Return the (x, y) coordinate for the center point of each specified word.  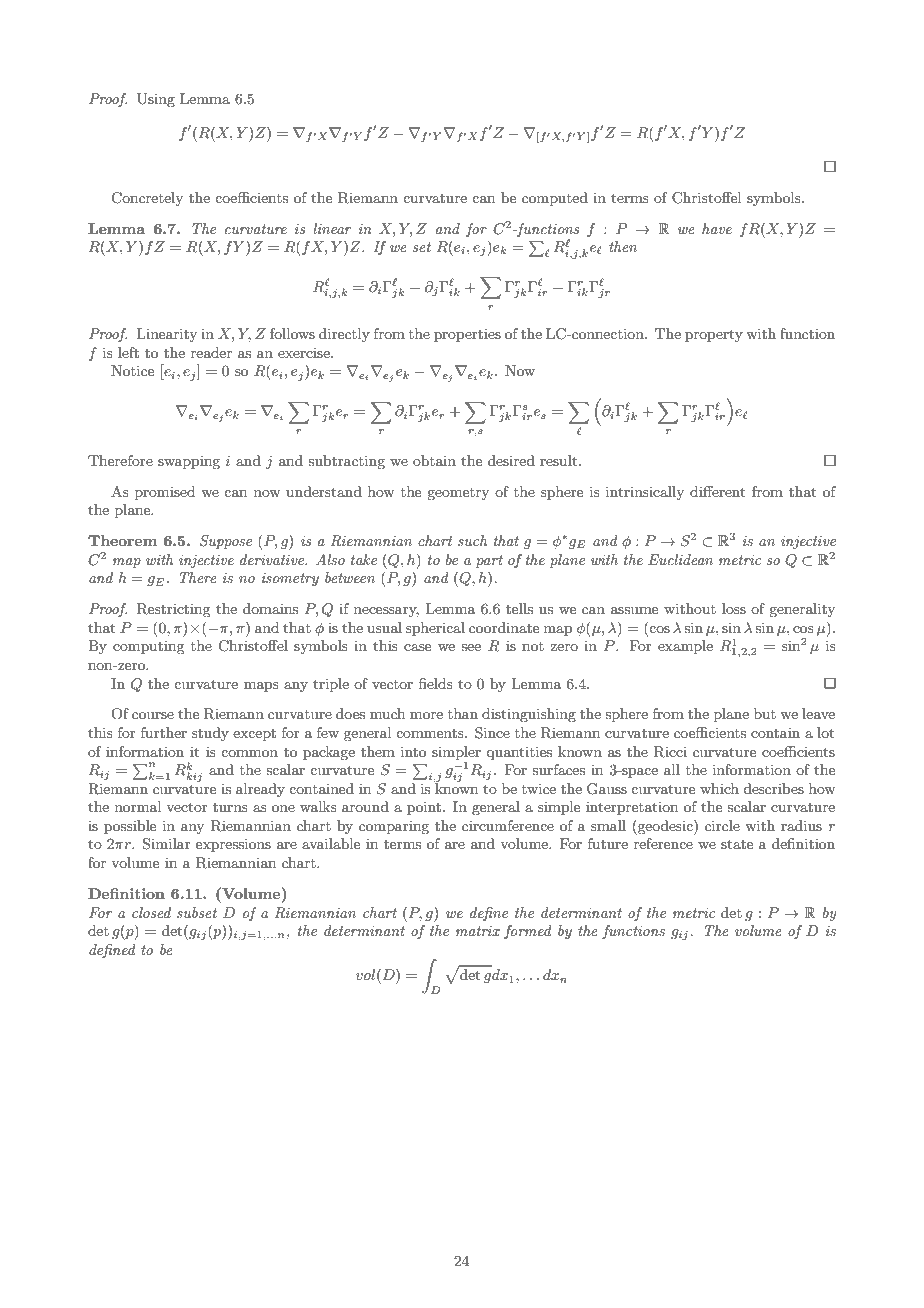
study (210, 734)
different (717, 491)
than (463, 713)
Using (156, 100)
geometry (458, 494)
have (717, 228)
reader (211, 352)
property (714, 335)
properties (467, 335)
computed (555, 199)
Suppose (226, 542)
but (765, 713)
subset (197, 912)
